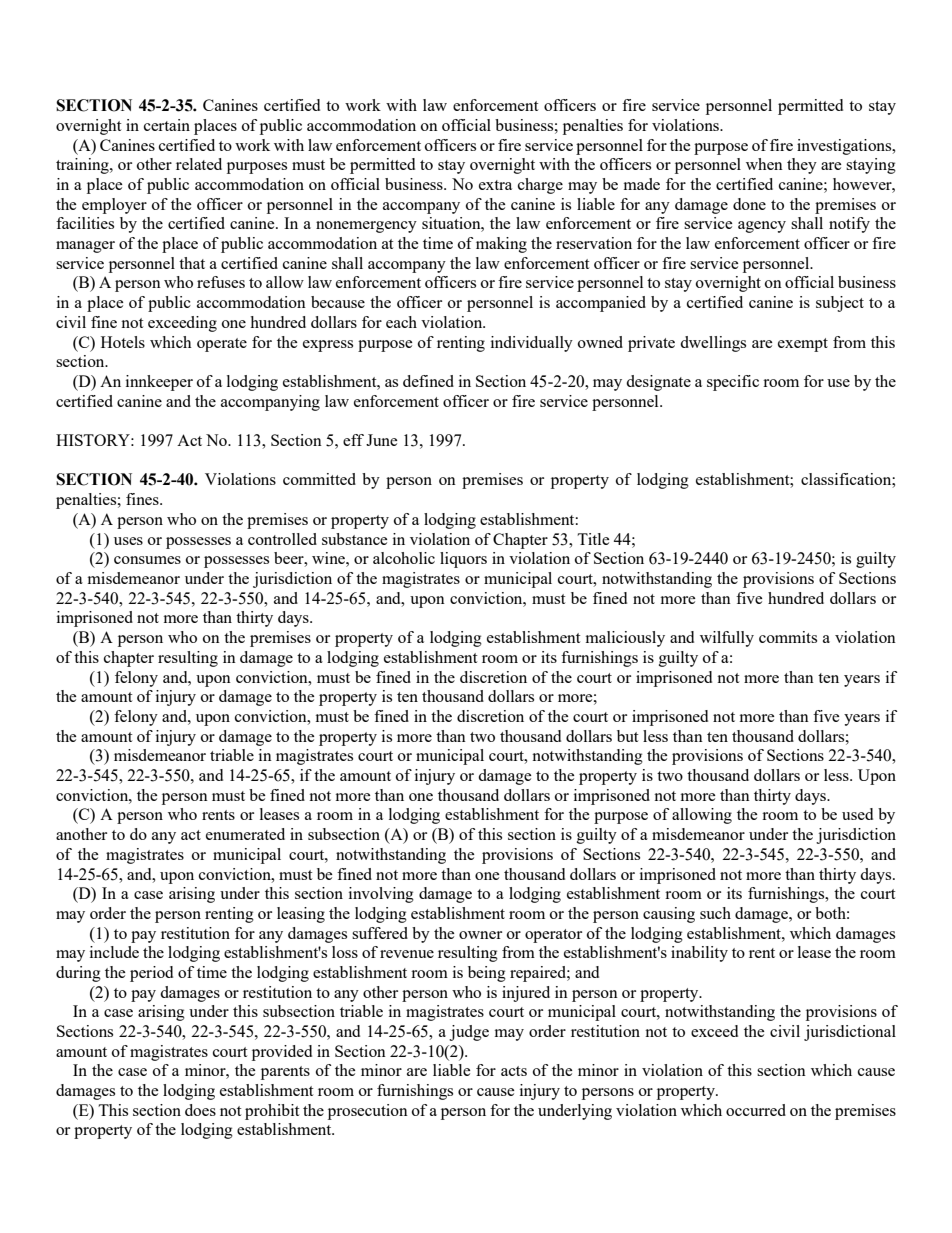 The height and width of the screenshot is (1233, 952). I want to click on consumes, so click(147, 560).
